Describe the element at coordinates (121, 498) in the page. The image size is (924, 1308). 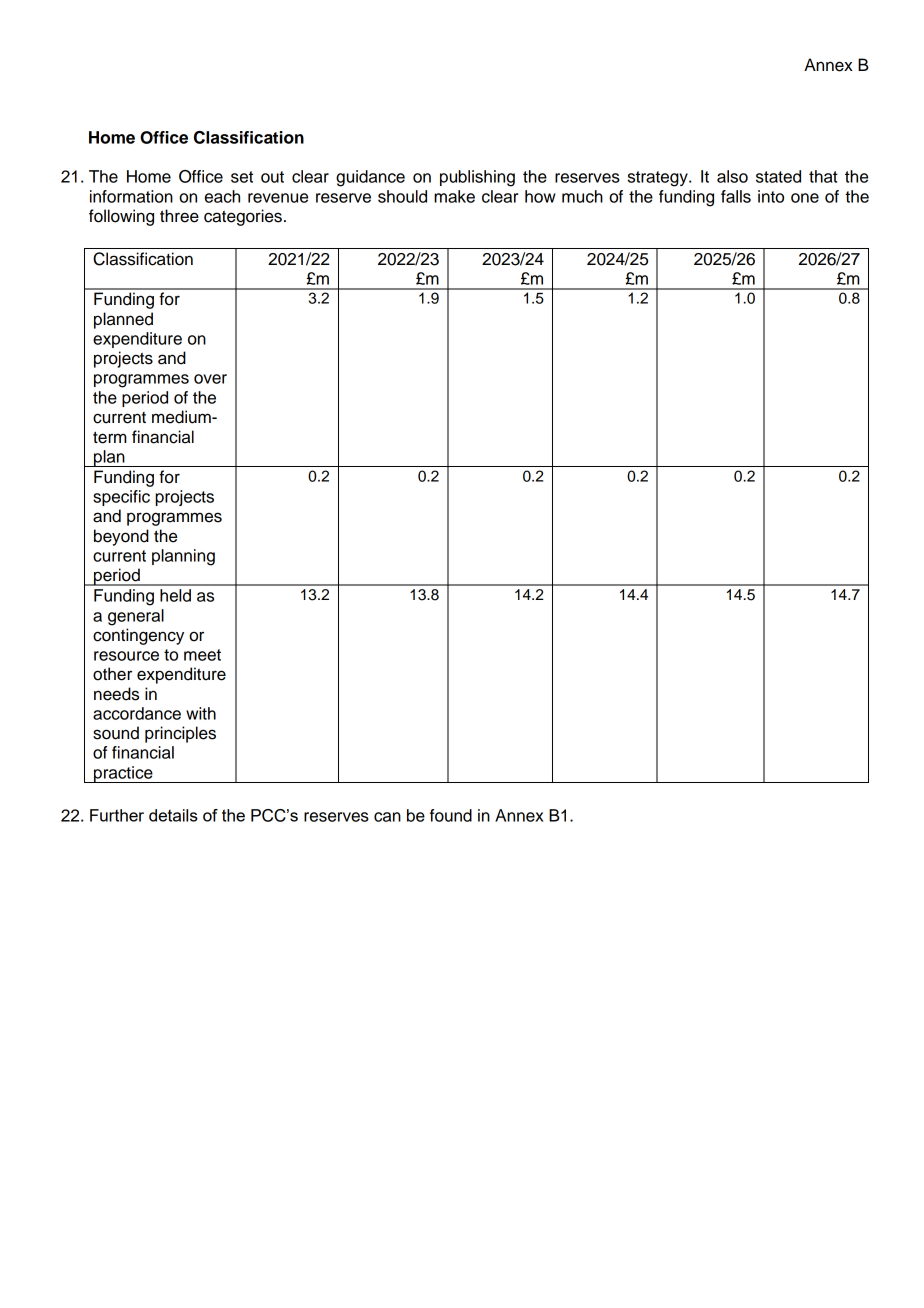
I see `specific` at that location.
